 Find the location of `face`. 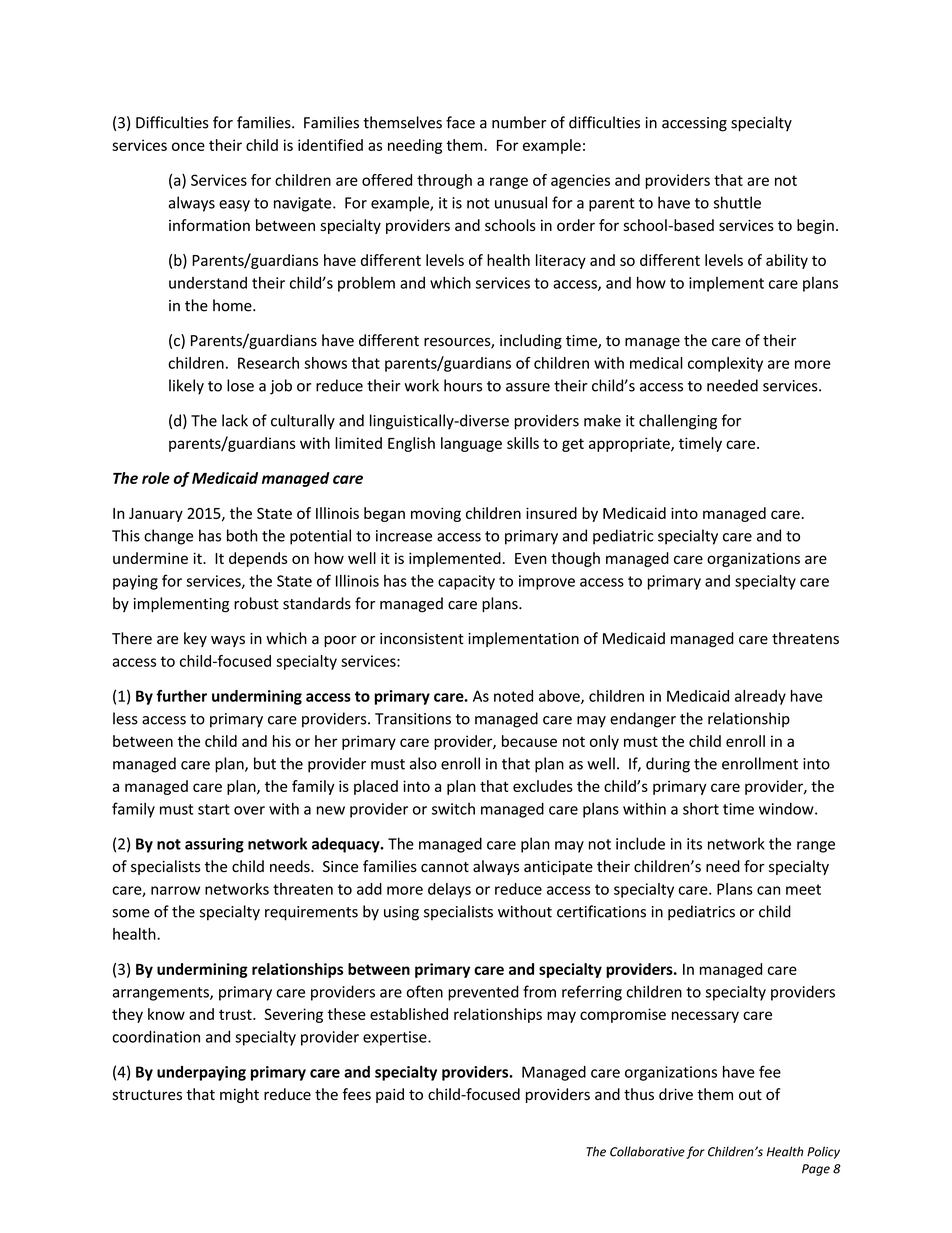

face is located at coordinates (460, 122).
